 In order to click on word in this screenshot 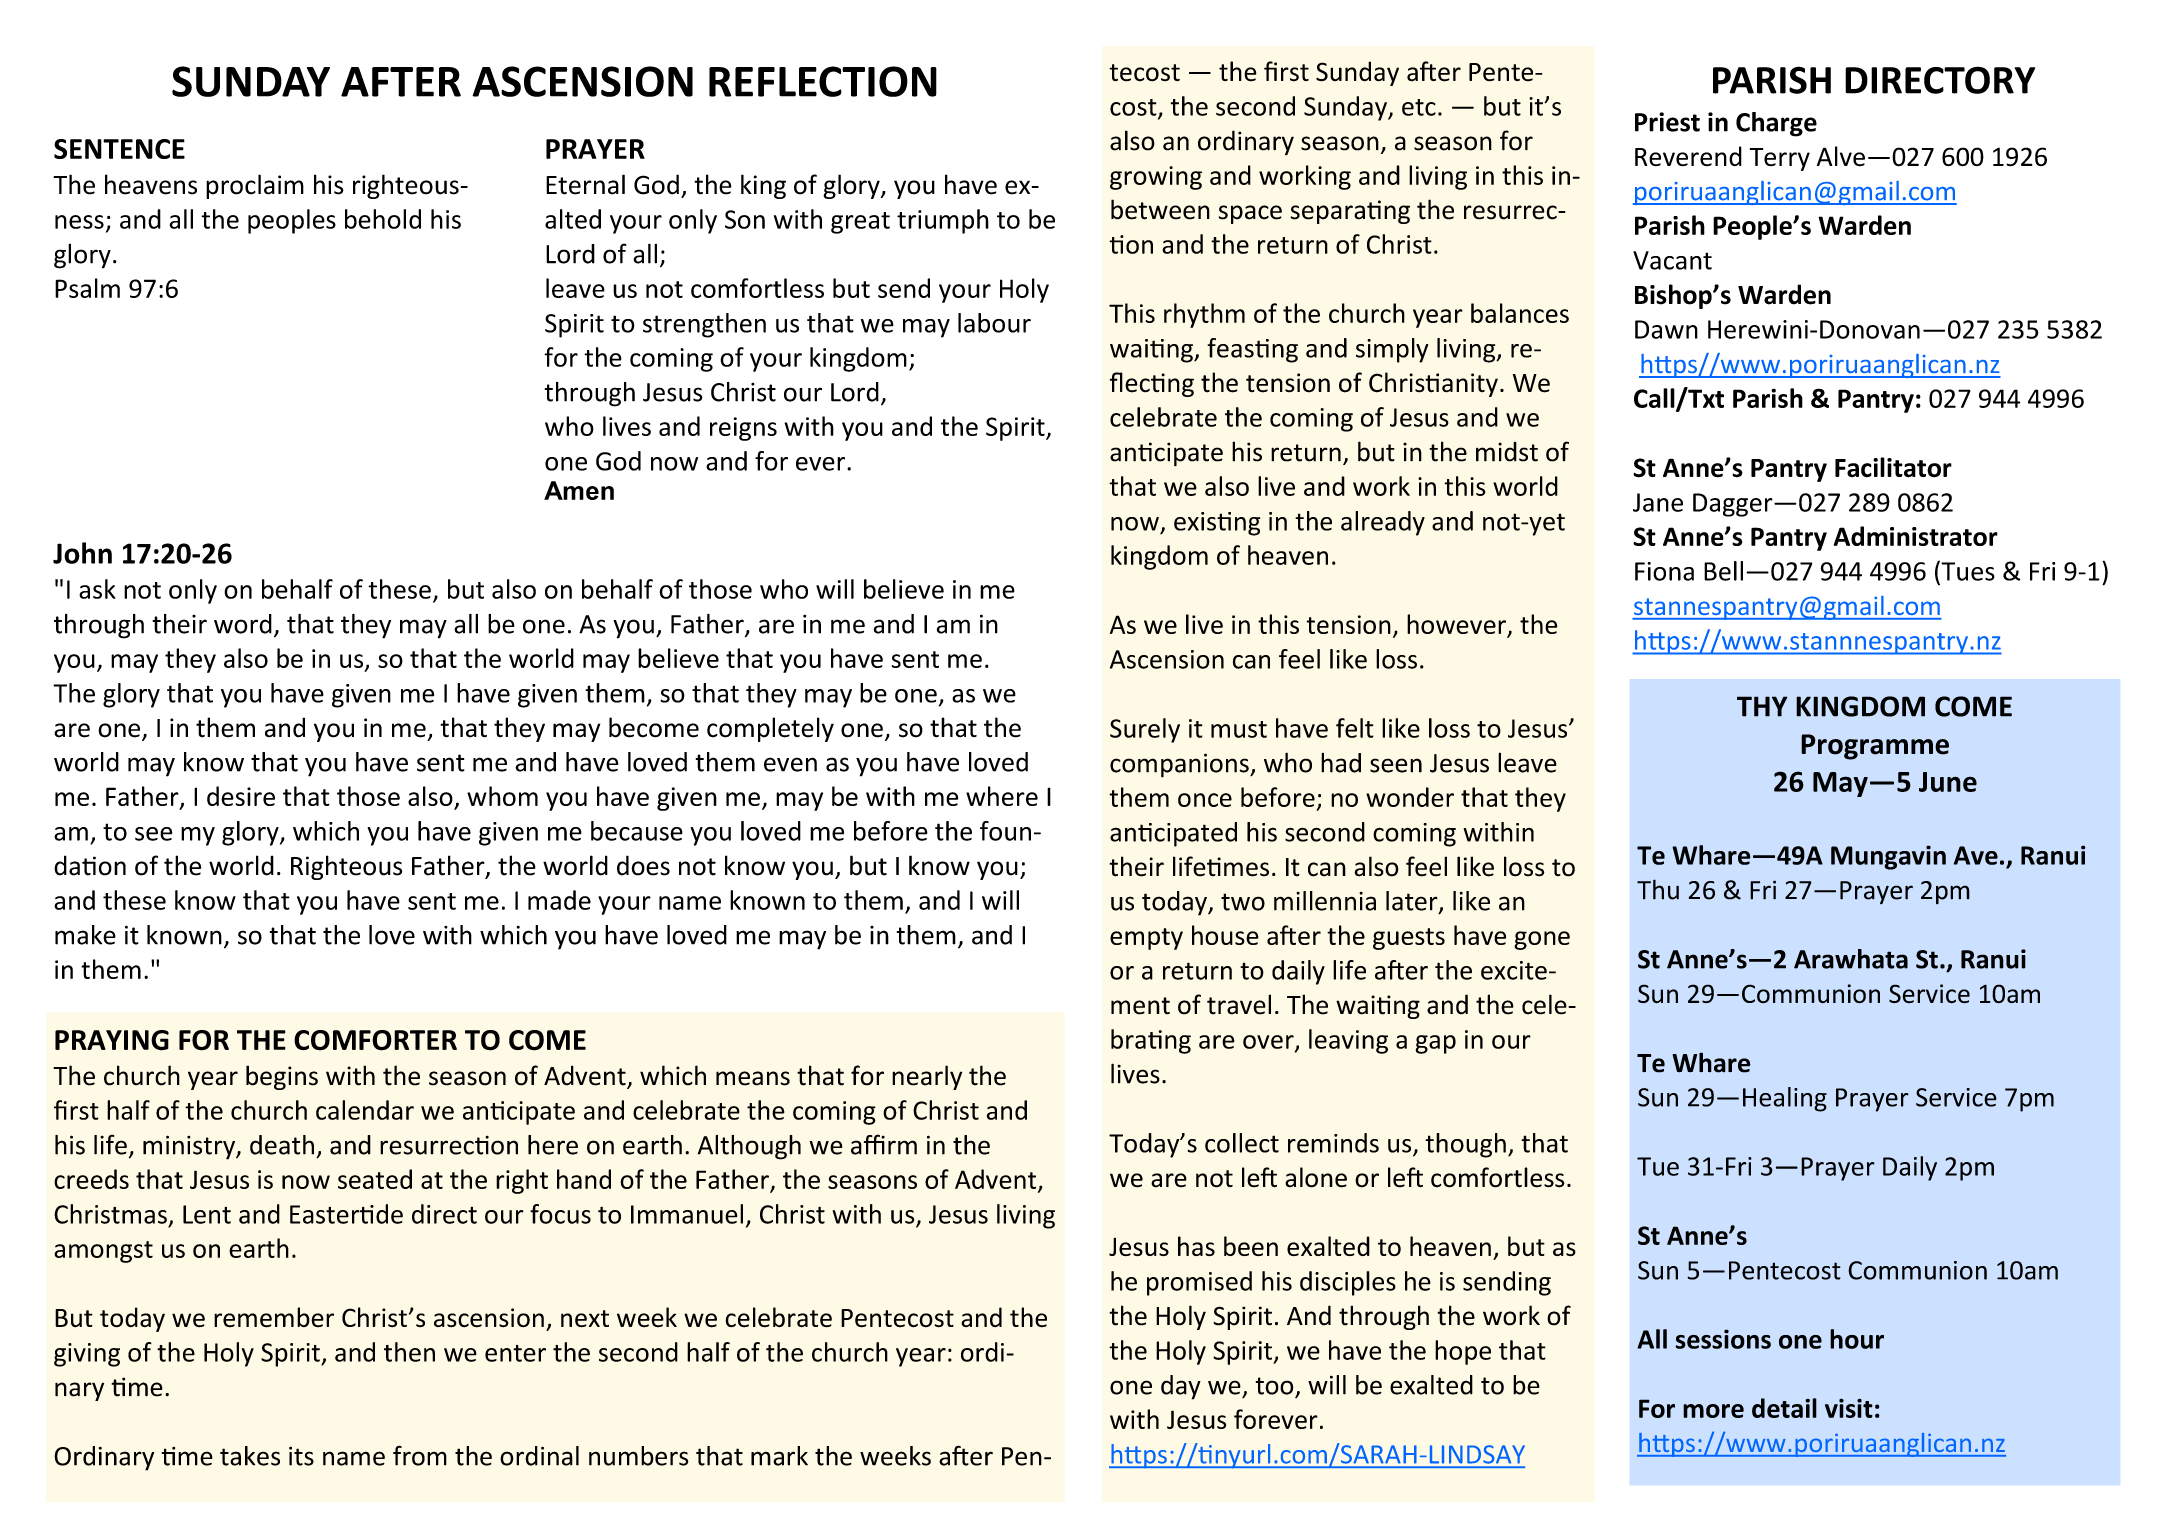, I will do `click(243, 624)`.
